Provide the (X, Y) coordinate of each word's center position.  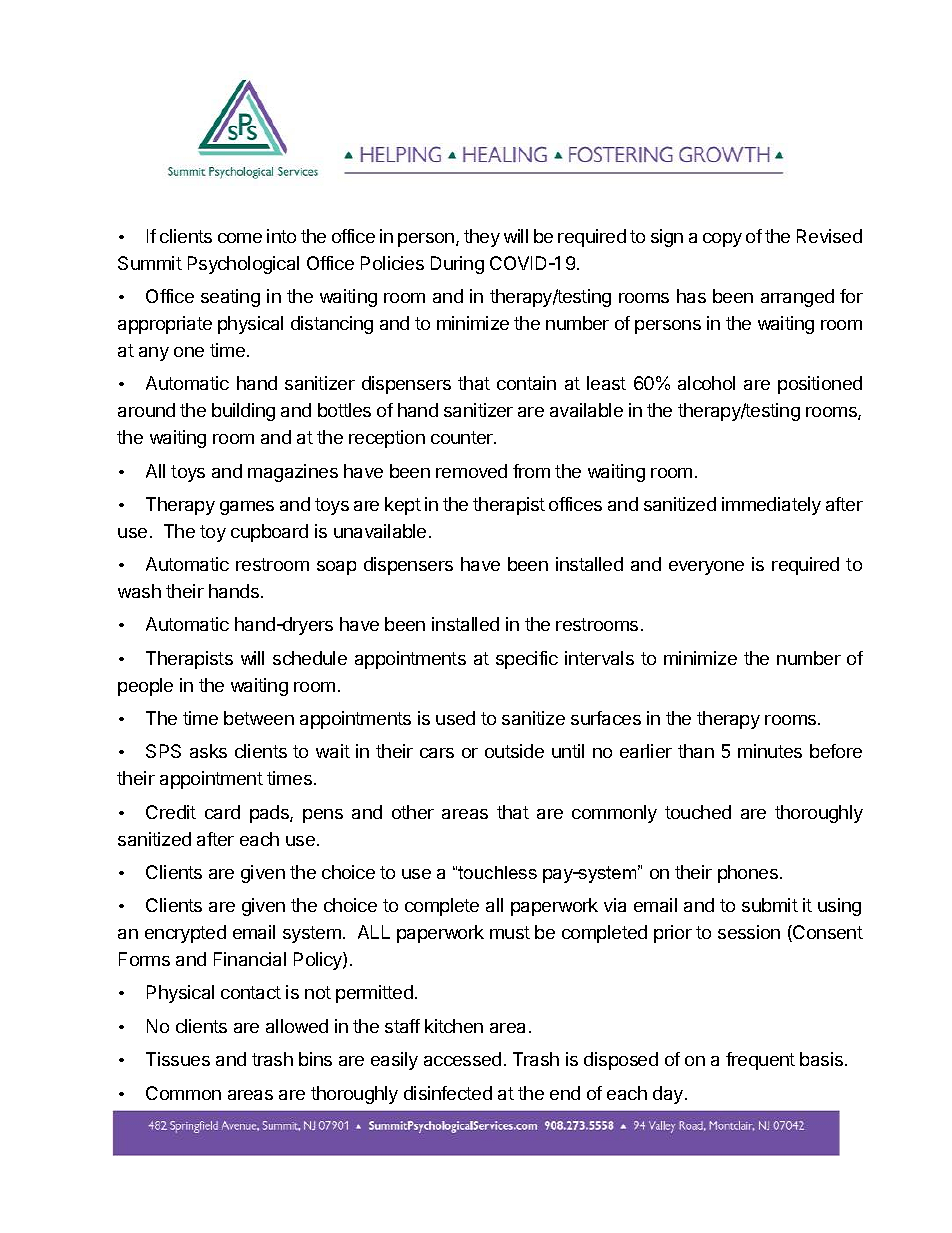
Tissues (178, 1059)
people (145, 687)
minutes (770, 751)
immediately (771, 506)
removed (471, 471)
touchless (497, 872)
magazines (293, 473)
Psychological (243, 265)
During (457, 265)
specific (527, 660)
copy (722, 240)
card (222, 812)
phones (748, 874)
